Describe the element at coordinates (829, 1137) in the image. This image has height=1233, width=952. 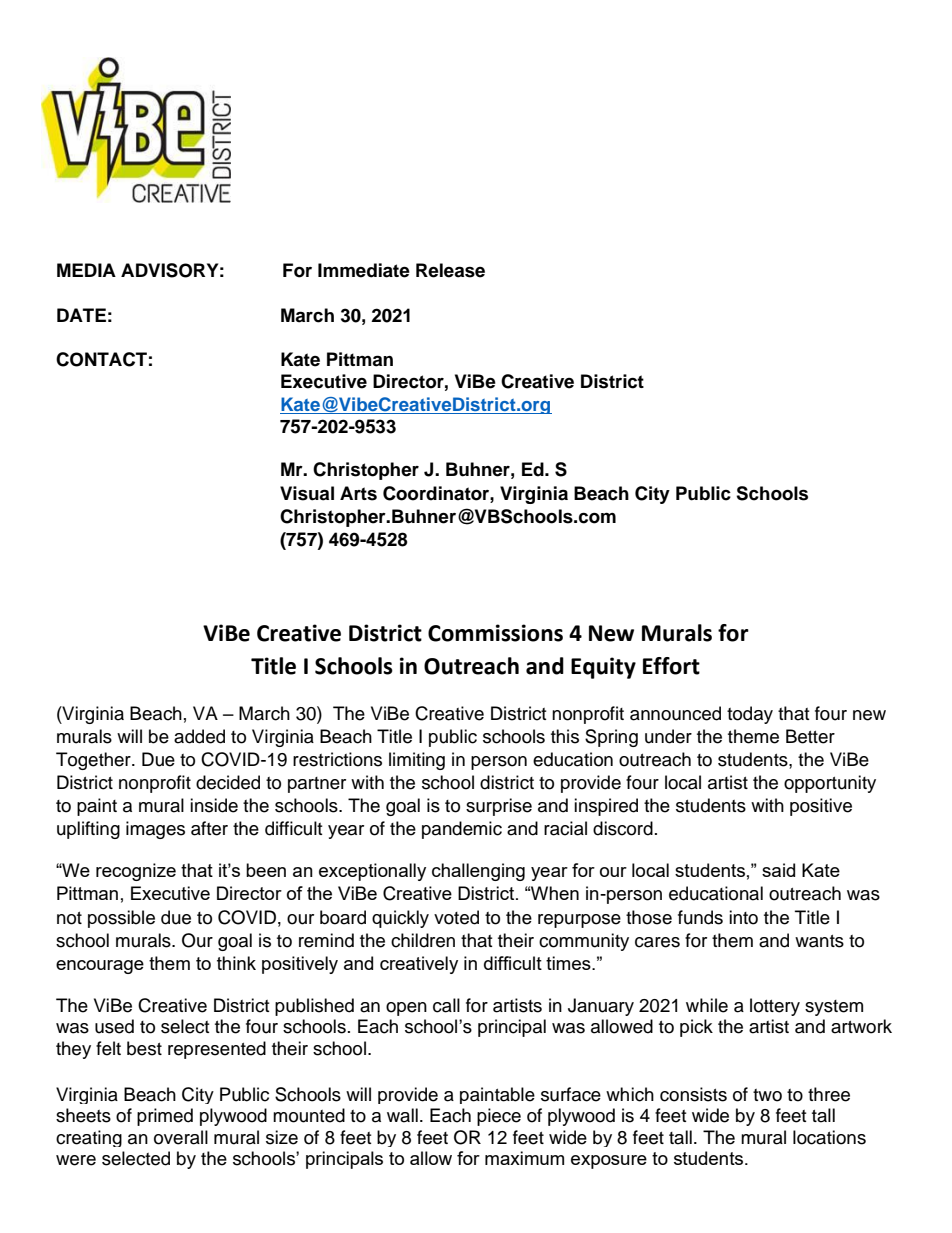
I see `locations` at that location.
